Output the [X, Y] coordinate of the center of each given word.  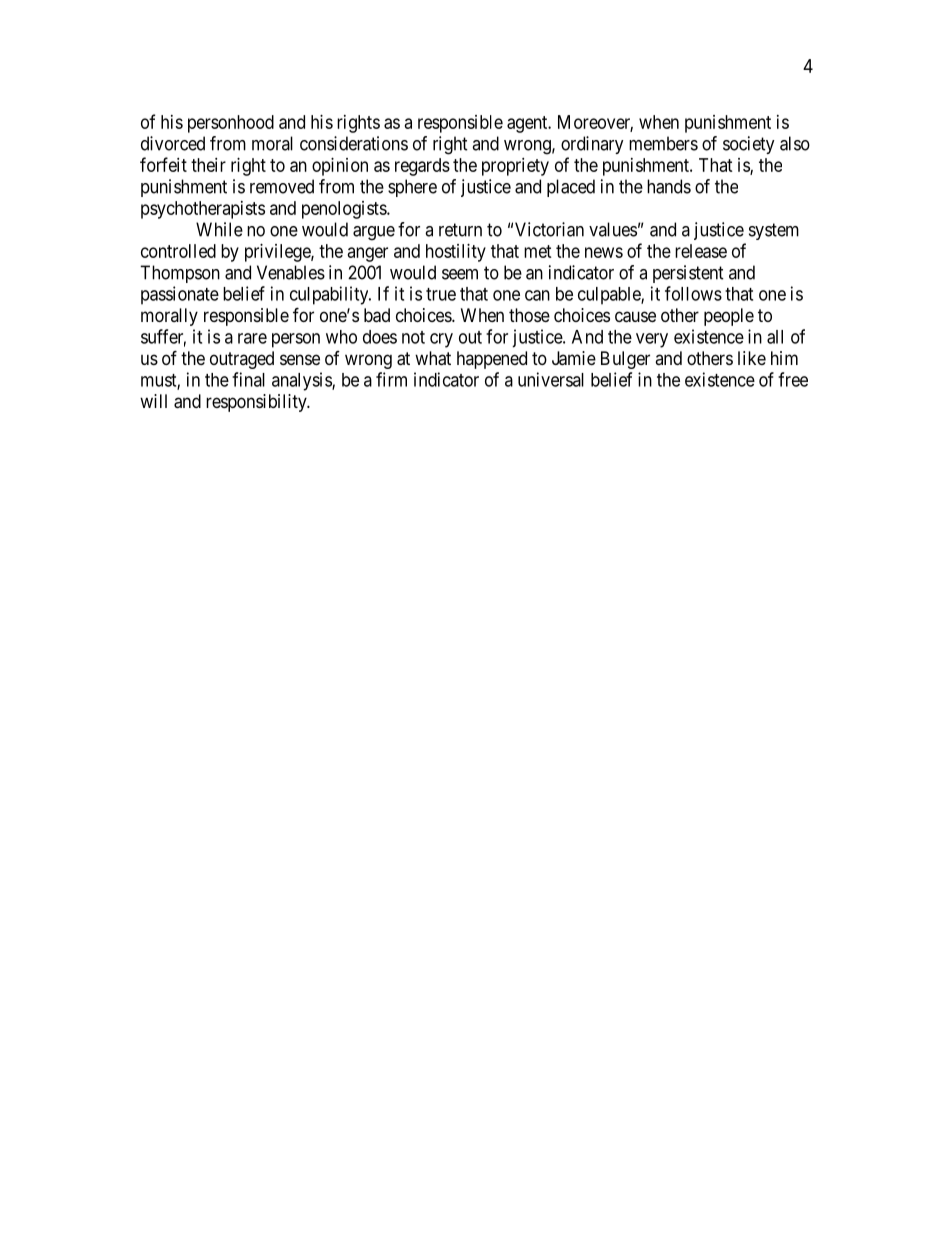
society [749, 145]
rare [252, 338]
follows [693, 293]
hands [669, 186]
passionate [180, 295]
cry [441, 340]
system [774, 231]
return [460, 230]
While [219, 229]
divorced [173, 143]
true [441, 294]
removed [282, 186]
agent [528, 124]
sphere [412, 188]
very [652, 340]
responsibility [257, 403]
